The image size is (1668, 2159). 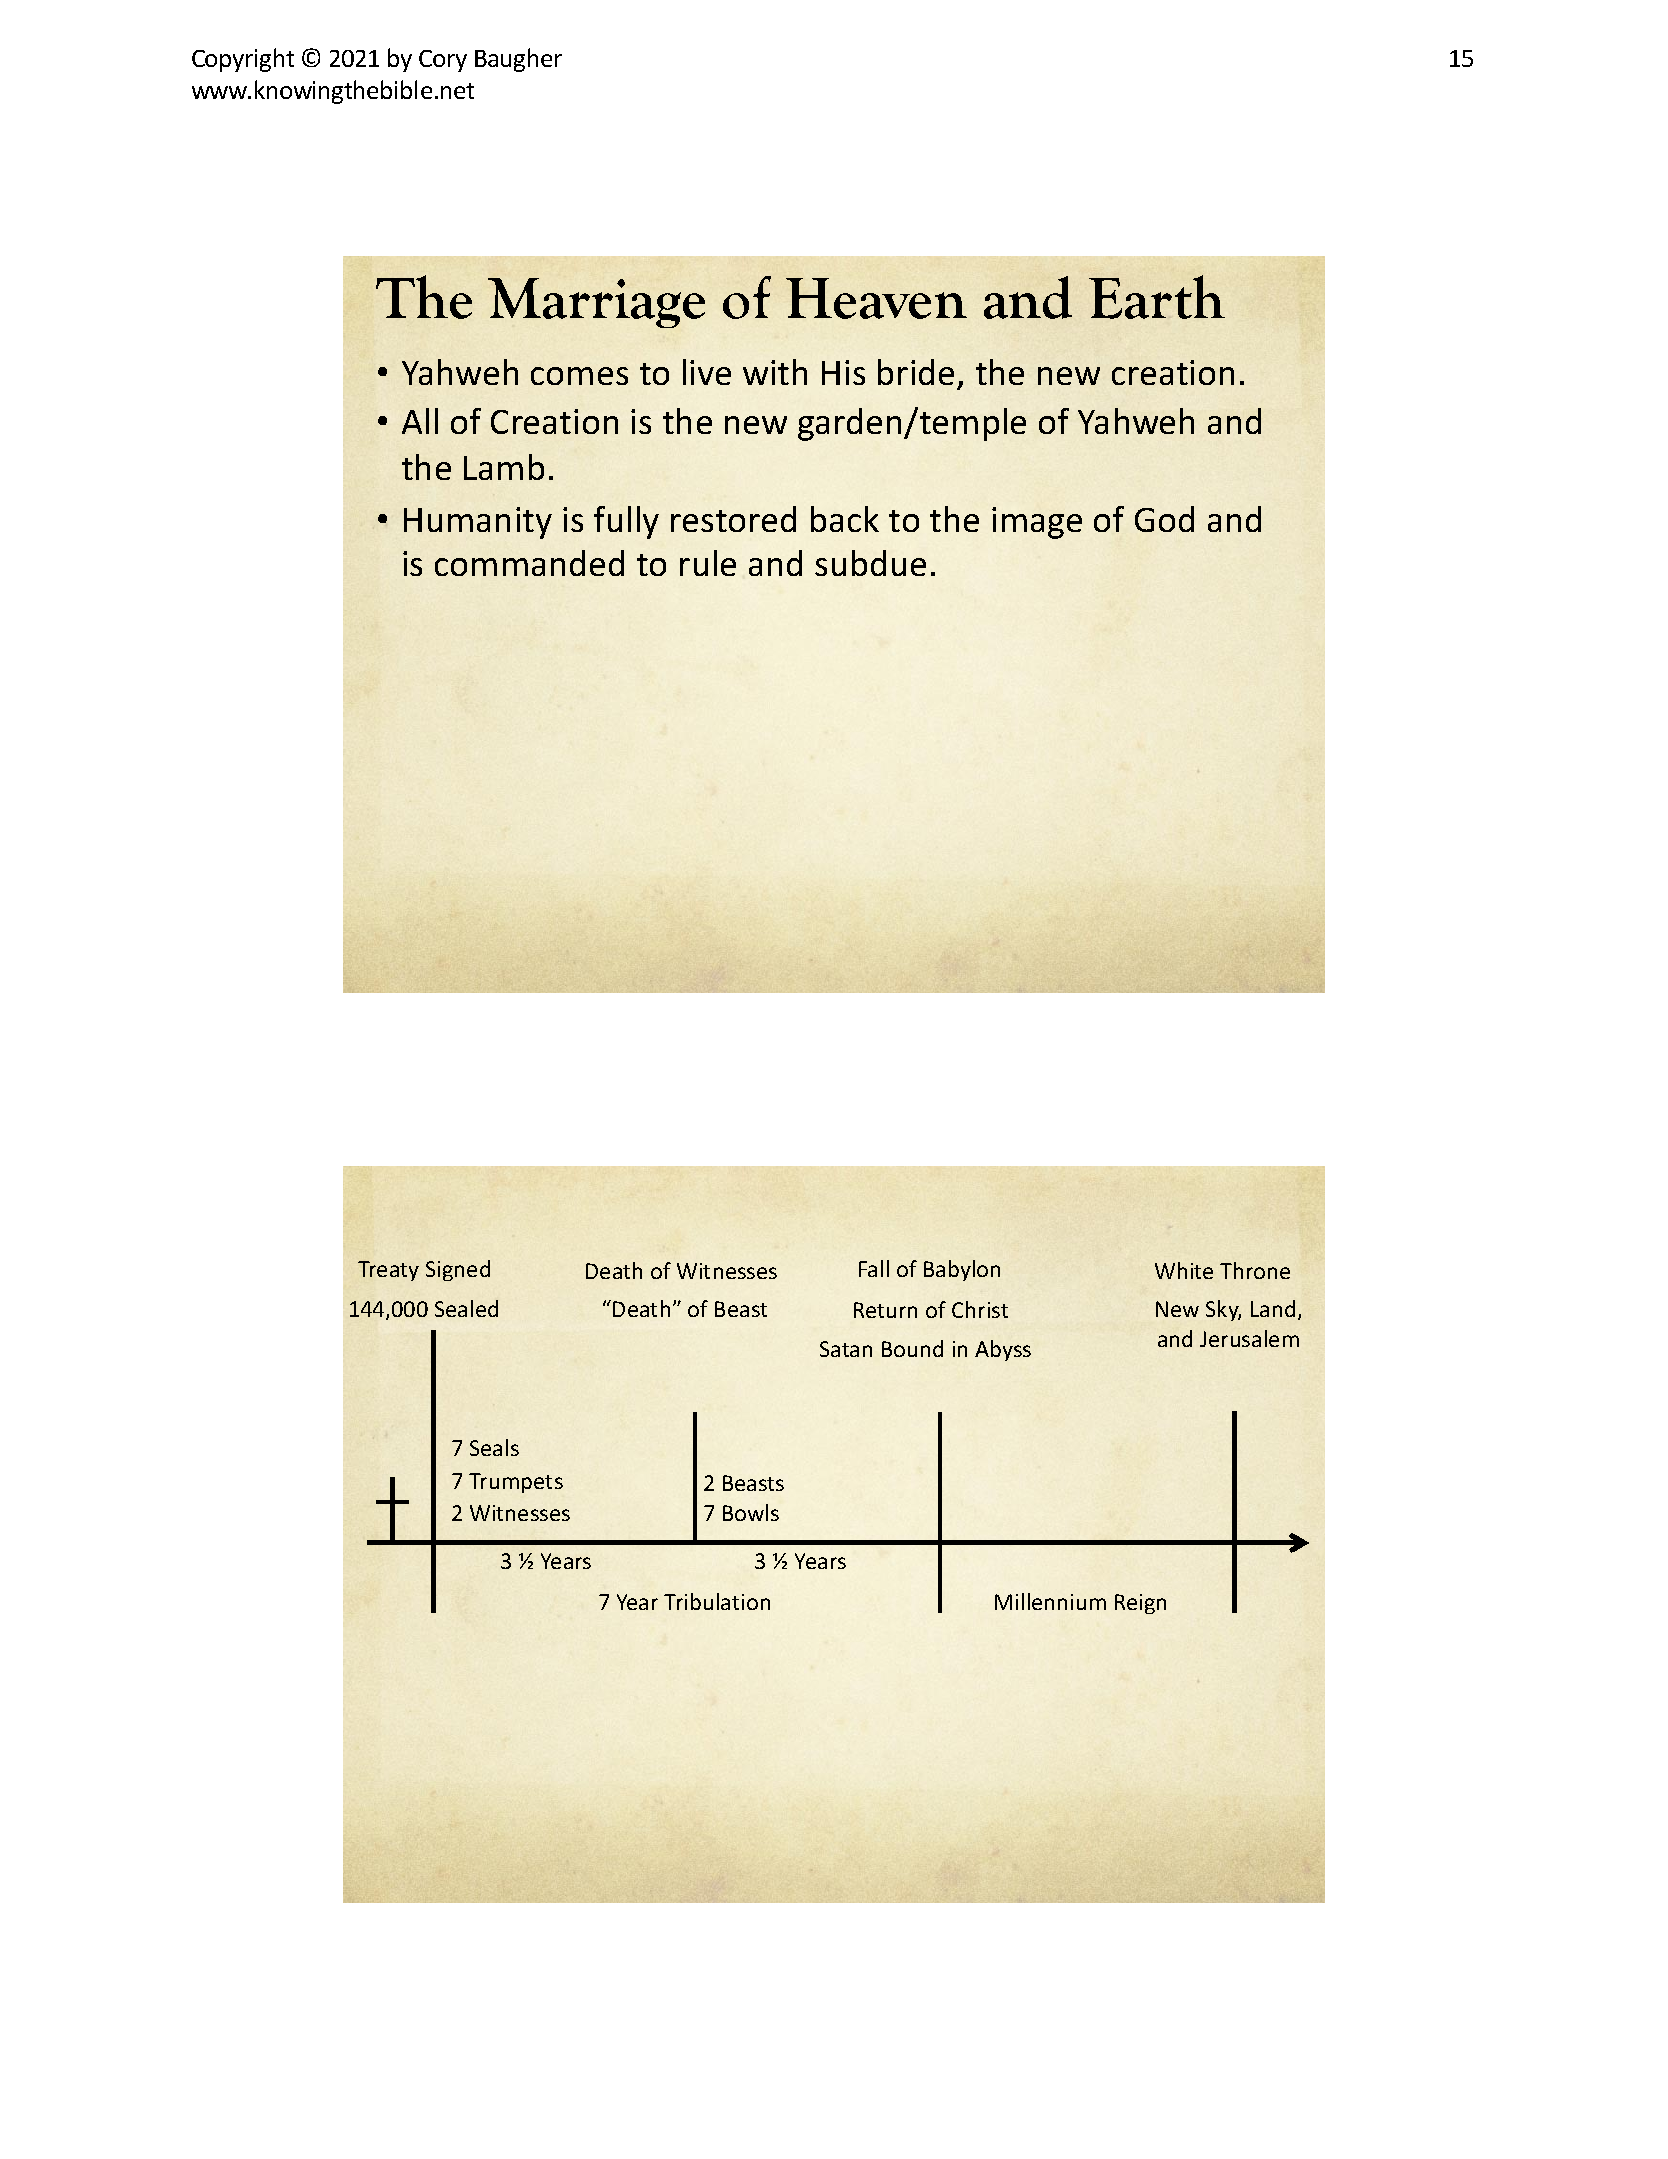 I want to click on rule, so click(x=708, y=563).
